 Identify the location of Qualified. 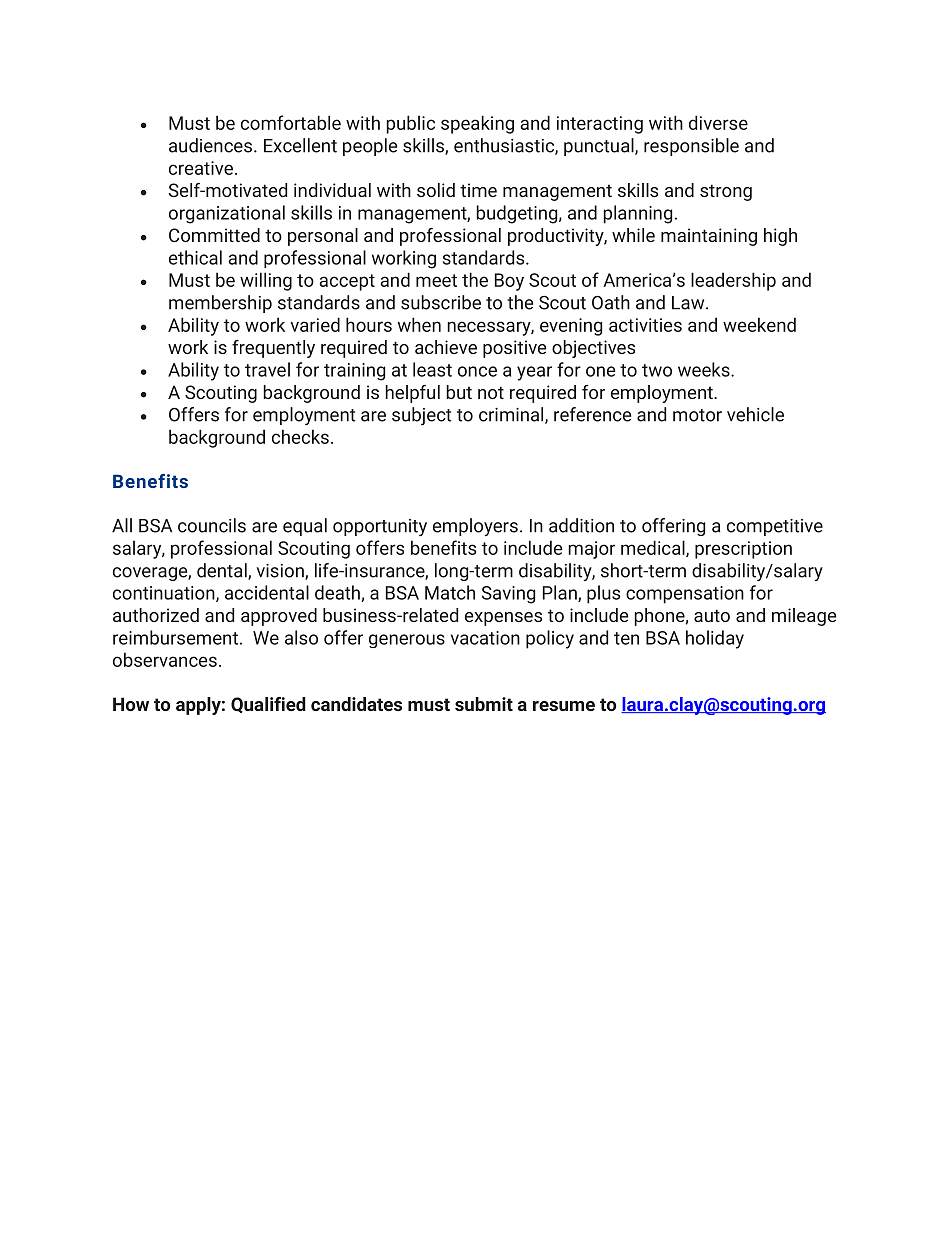
(268, 705).
